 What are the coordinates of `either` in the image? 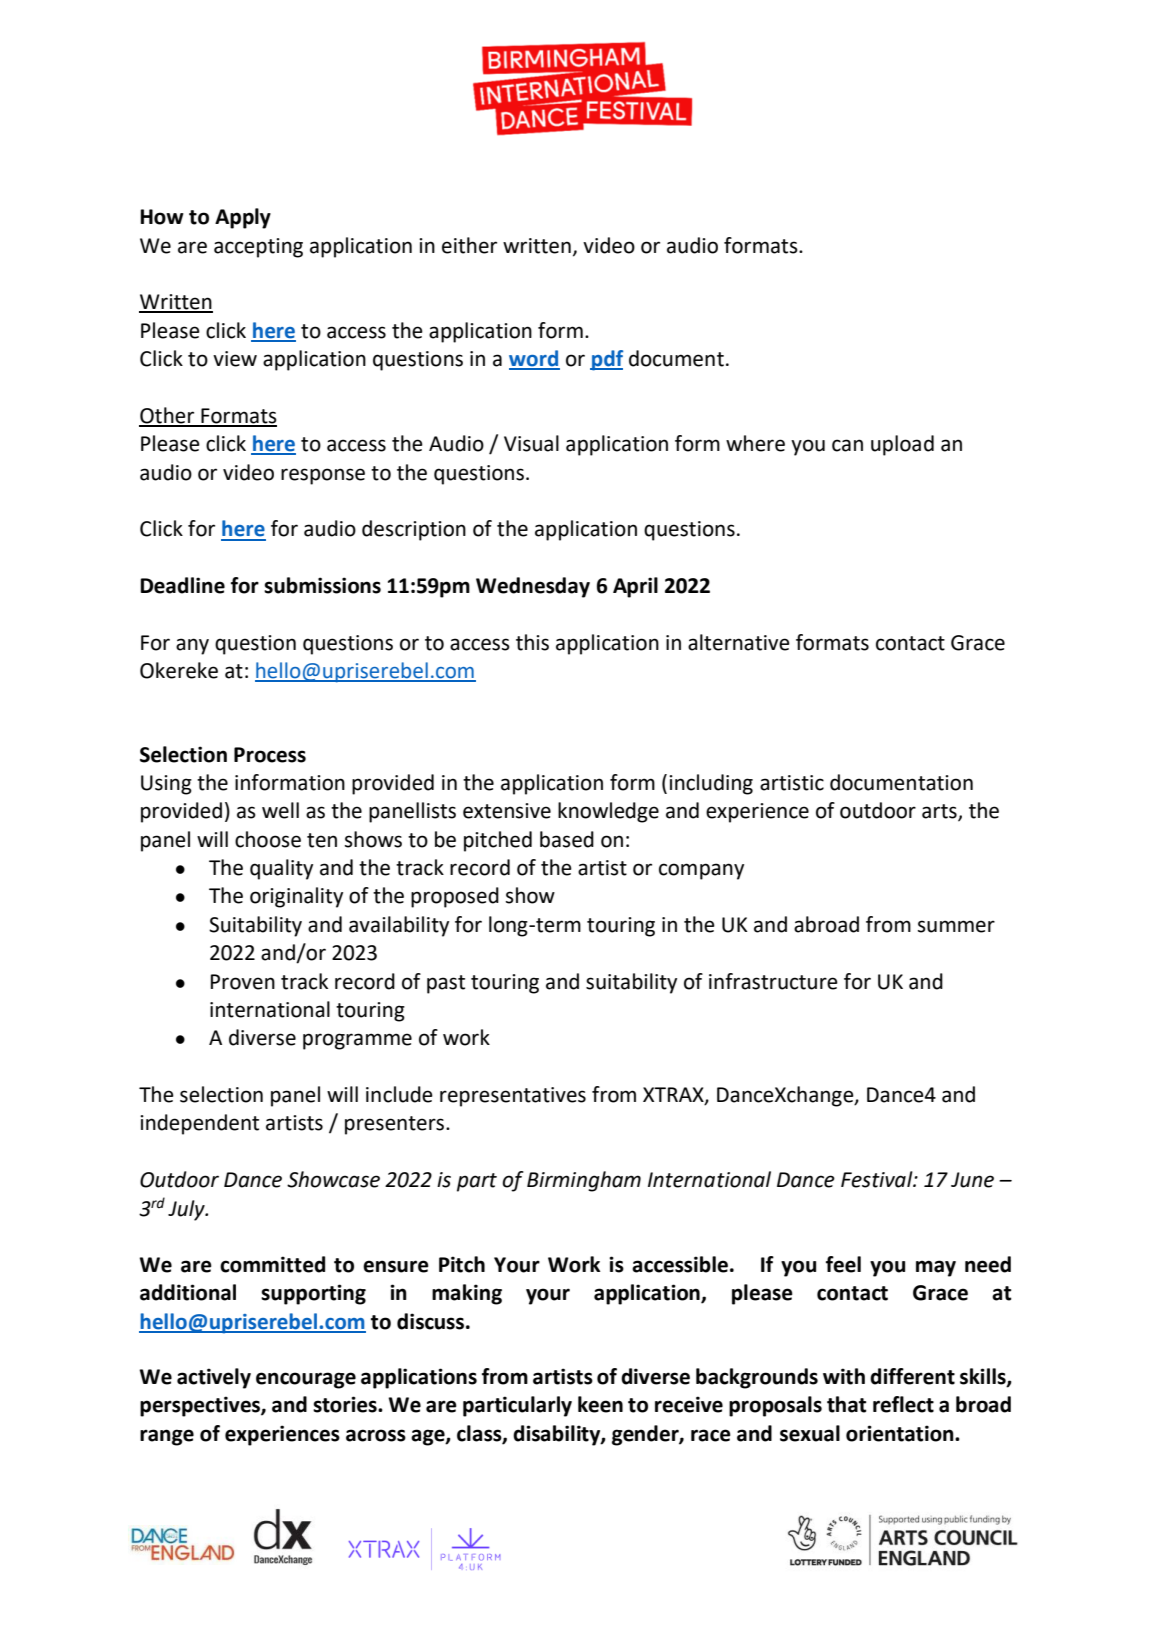 It's located at (469, 245).
